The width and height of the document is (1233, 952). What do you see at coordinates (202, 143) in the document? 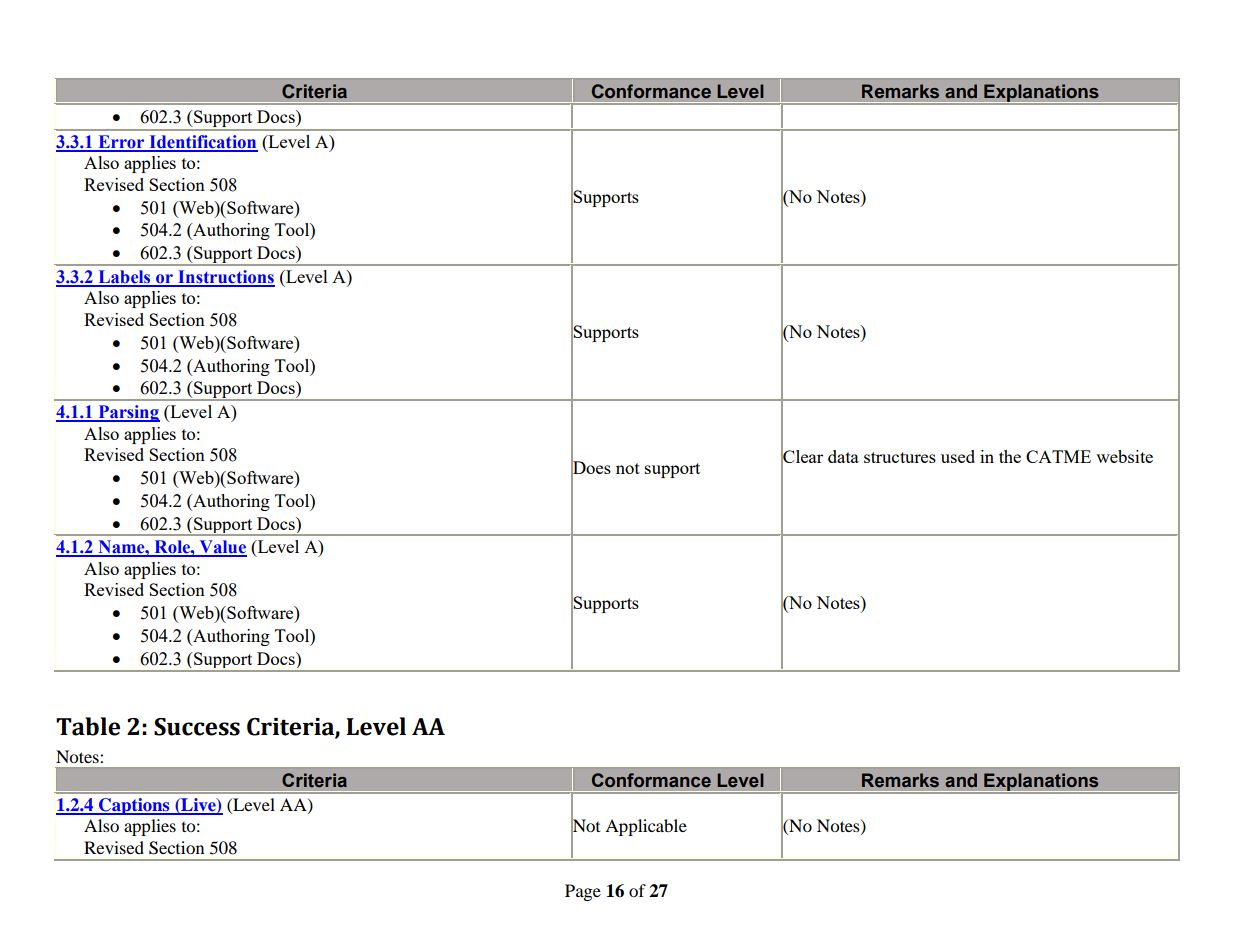
I see `Identification` at bounding box center [202, 143].
